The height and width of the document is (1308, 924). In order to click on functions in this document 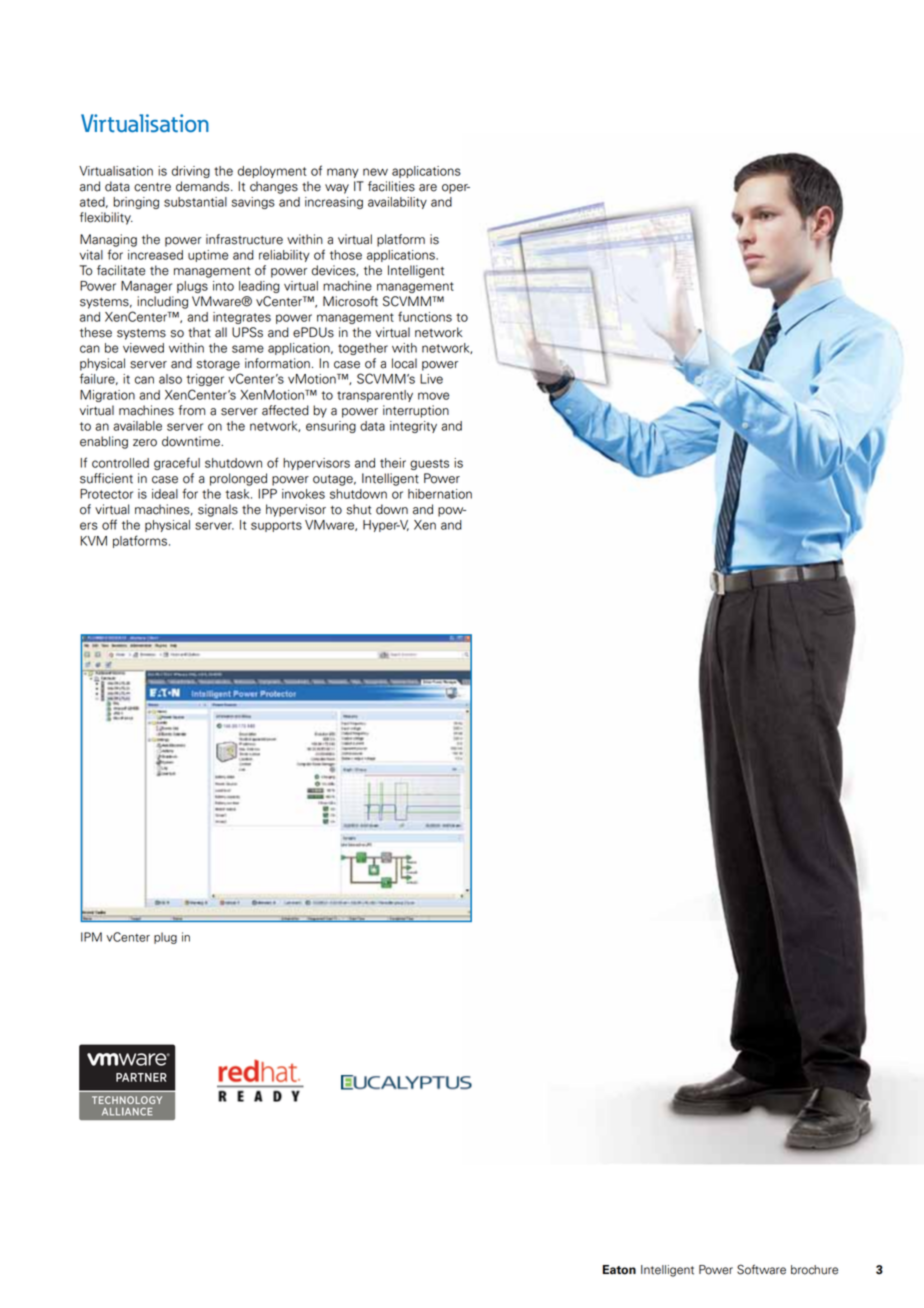, I will do `click(425, 316)`.
